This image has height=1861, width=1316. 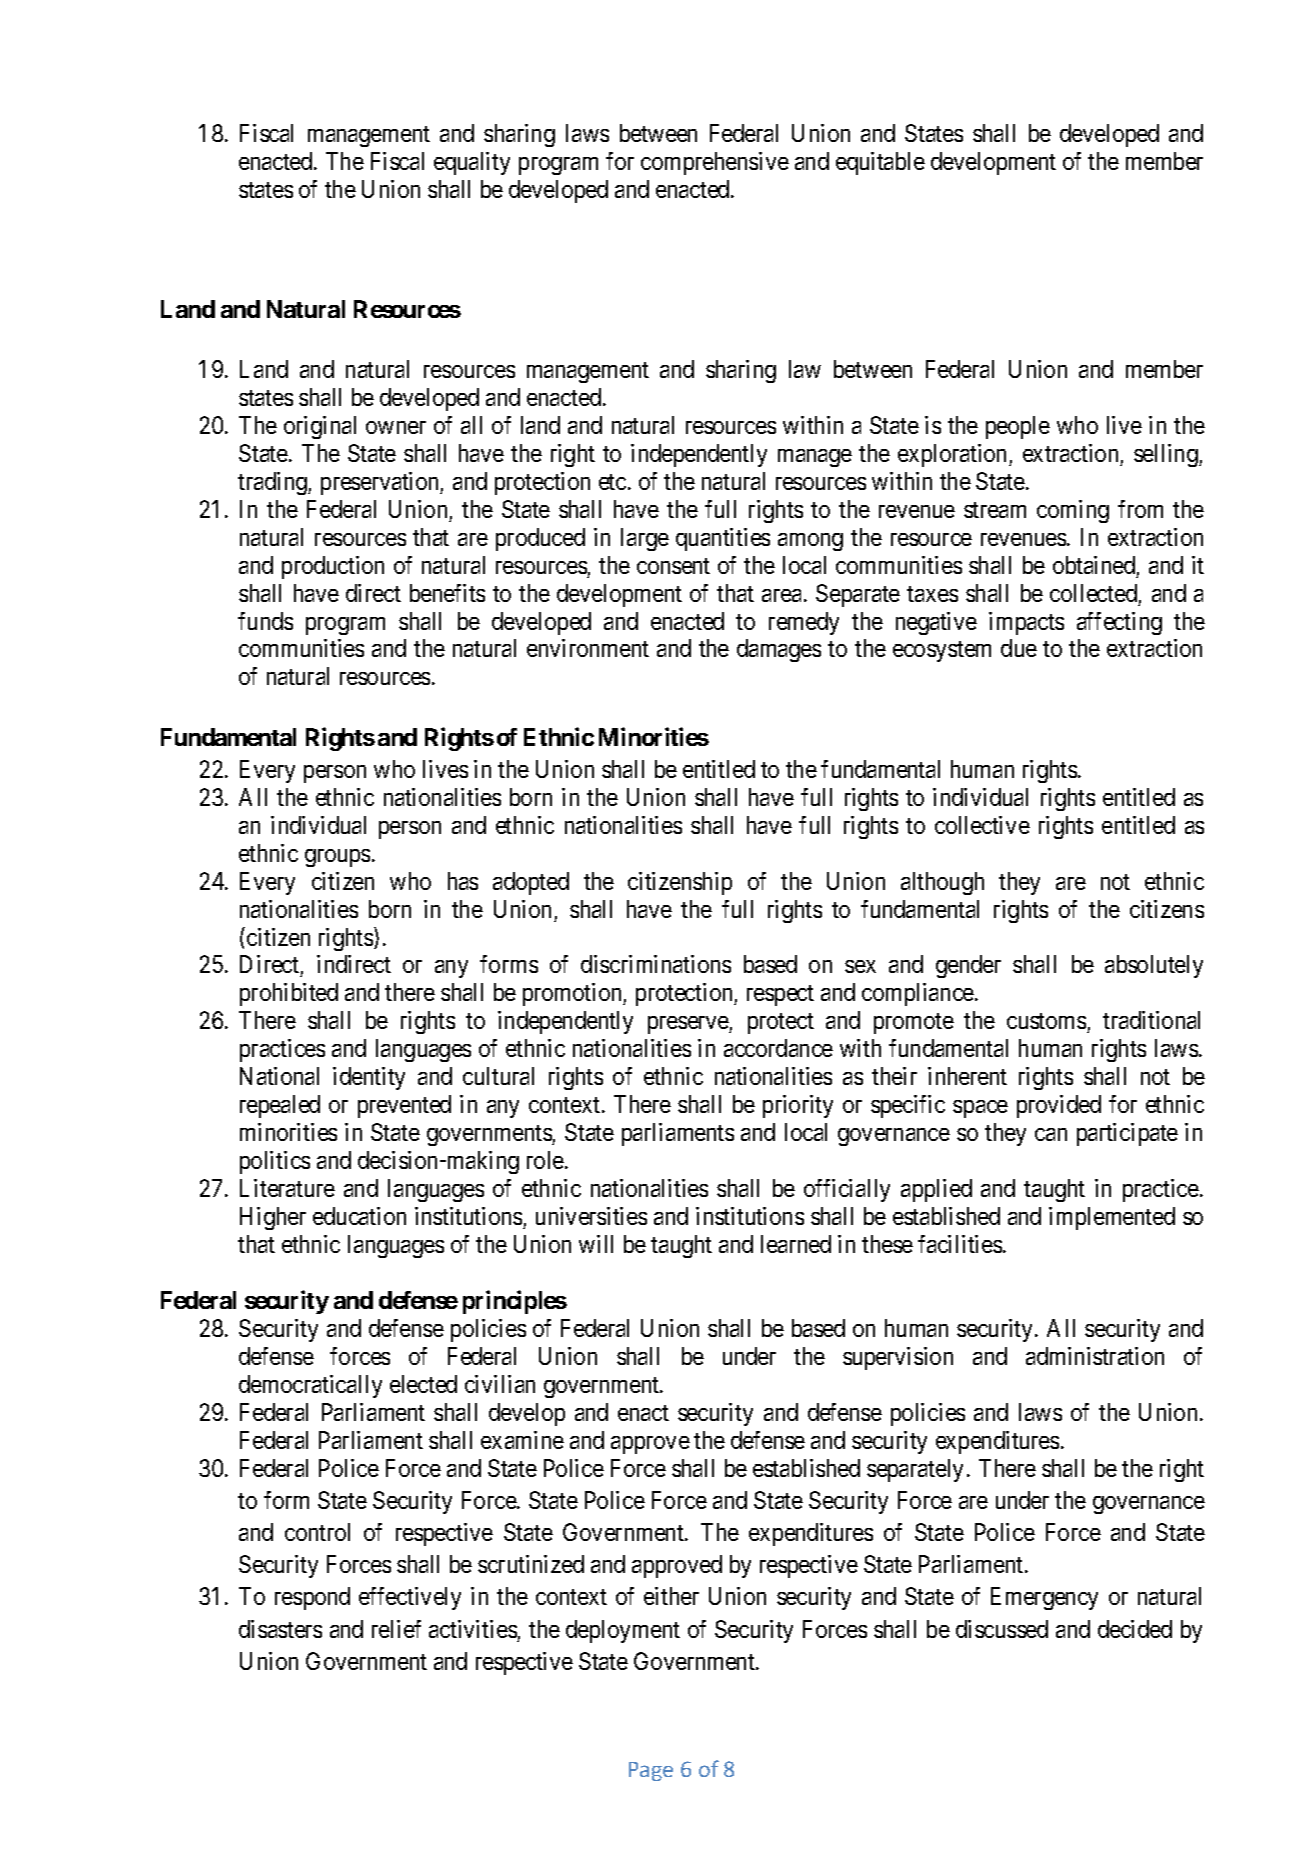 What do you see at coordinates (289, 994) in the image?
I see `prohibited` at bounding box center [289, 994].
